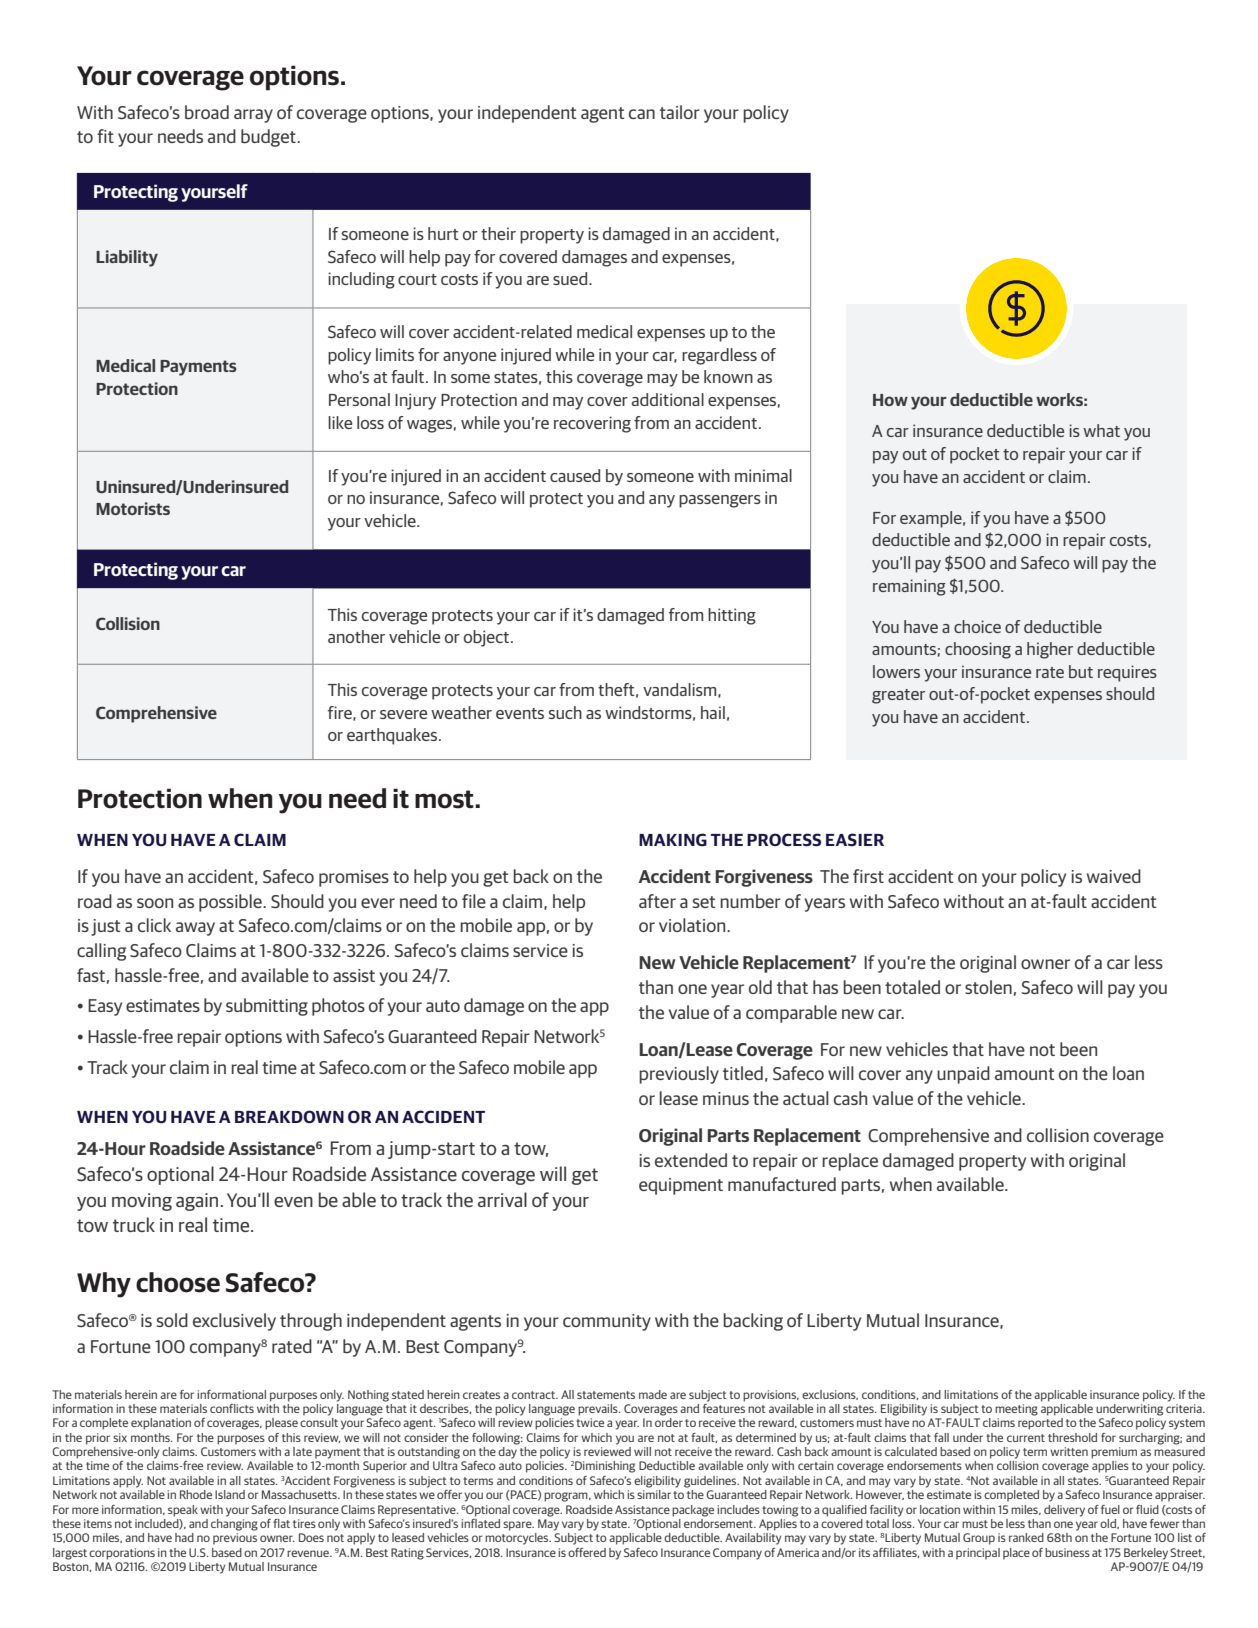 This screenshot has height=1628, width=1258. Describe the element at coordinates (1101, 430) in the screenshot. I see `what` at that location.
